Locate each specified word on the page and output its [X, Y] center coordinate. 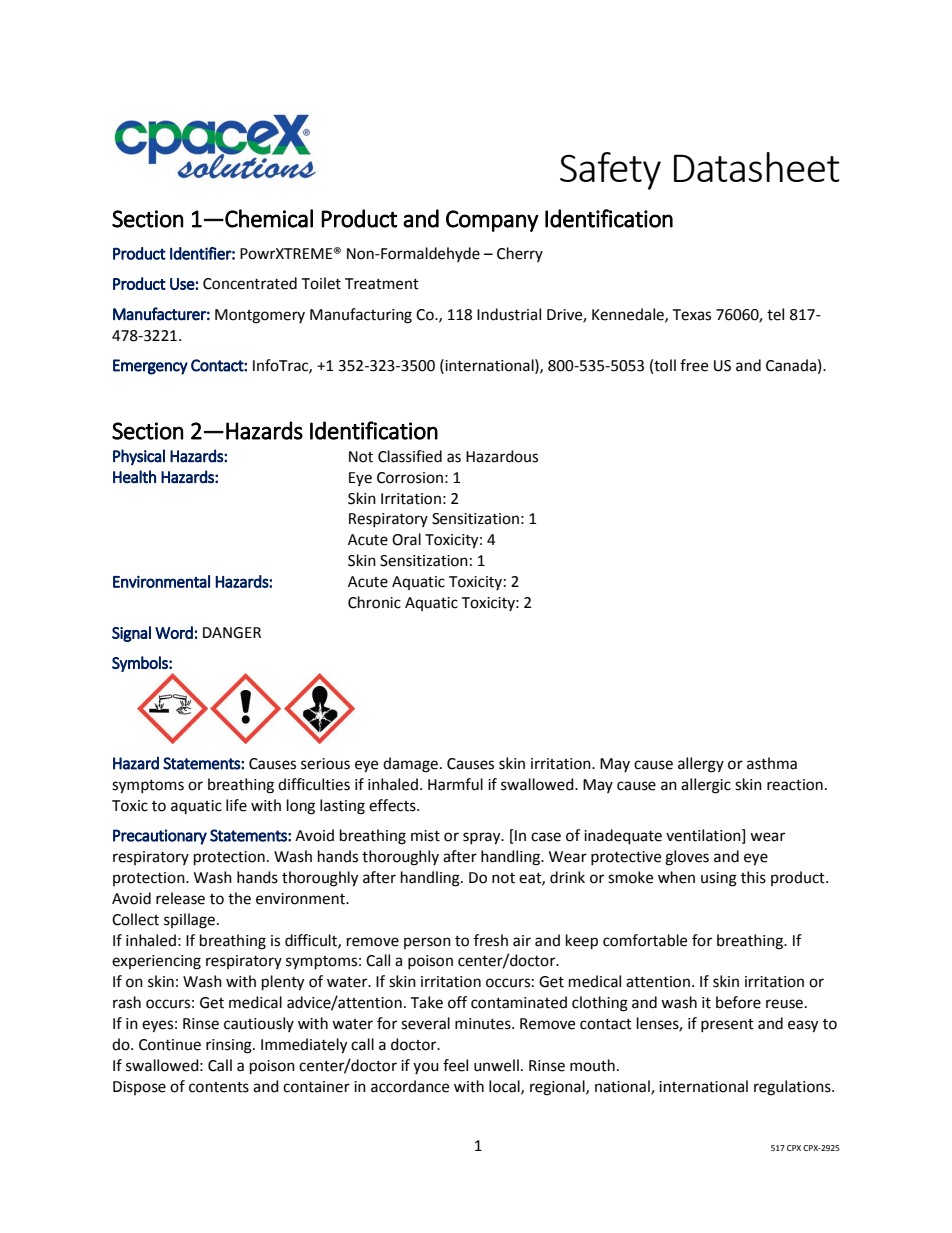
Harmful [455, 784]
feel [455, 1065]
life [236, 805]
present [727, 1025]
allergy [701, 765]
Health [134, 477]
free [694, 365]
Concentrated [250, 283]
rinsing [230, 1046]
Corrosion [410, 478]
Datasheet [757, 167]
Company [492, 221]
